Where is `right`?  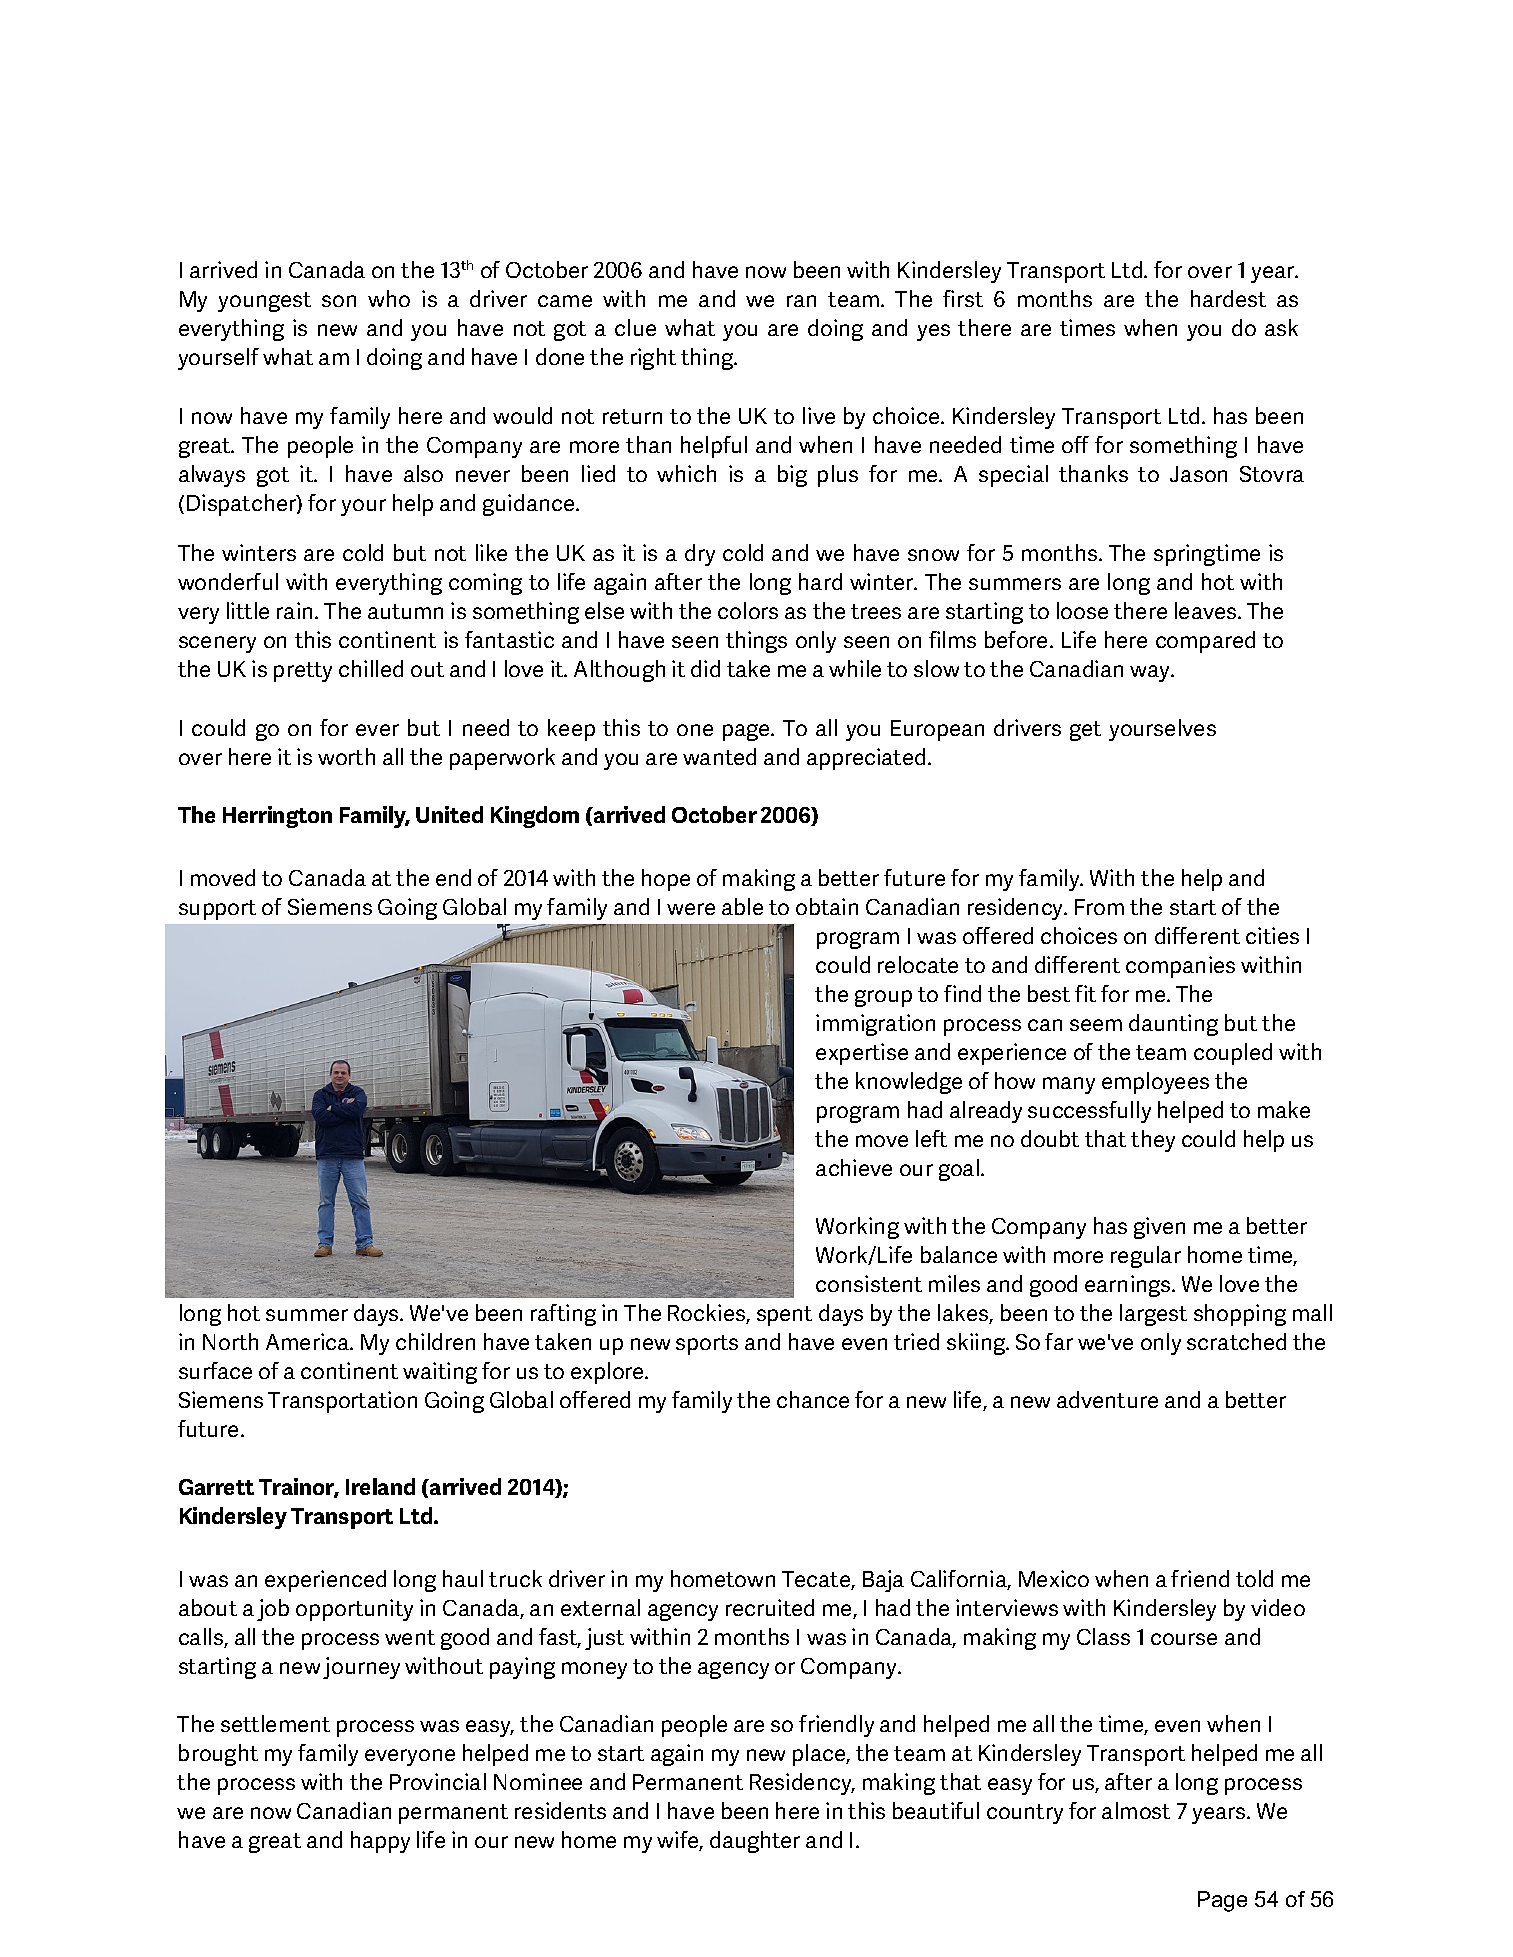 right is located at coordinates (653, 359).
